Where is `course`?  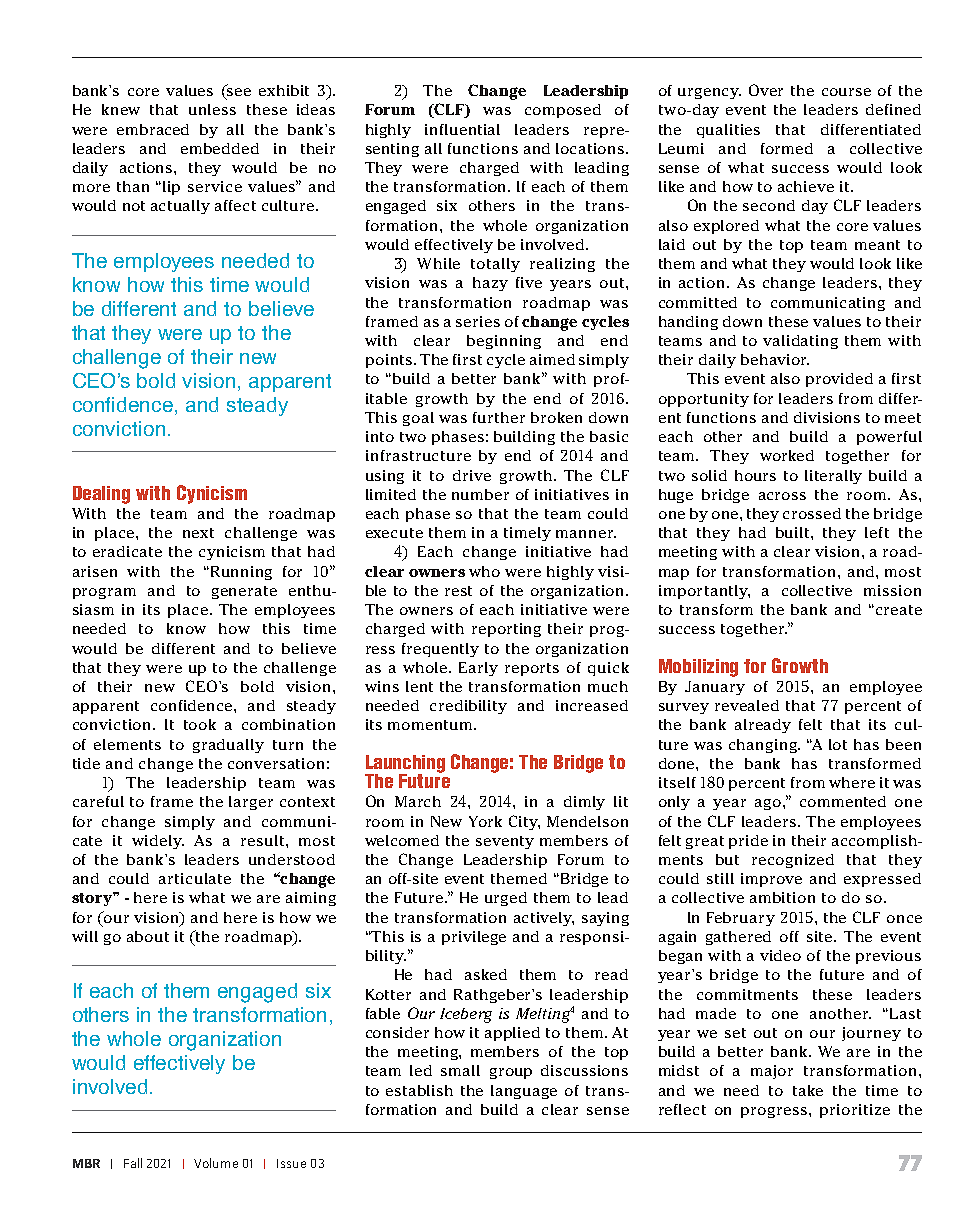 course is located at coordinates (846, 92).
